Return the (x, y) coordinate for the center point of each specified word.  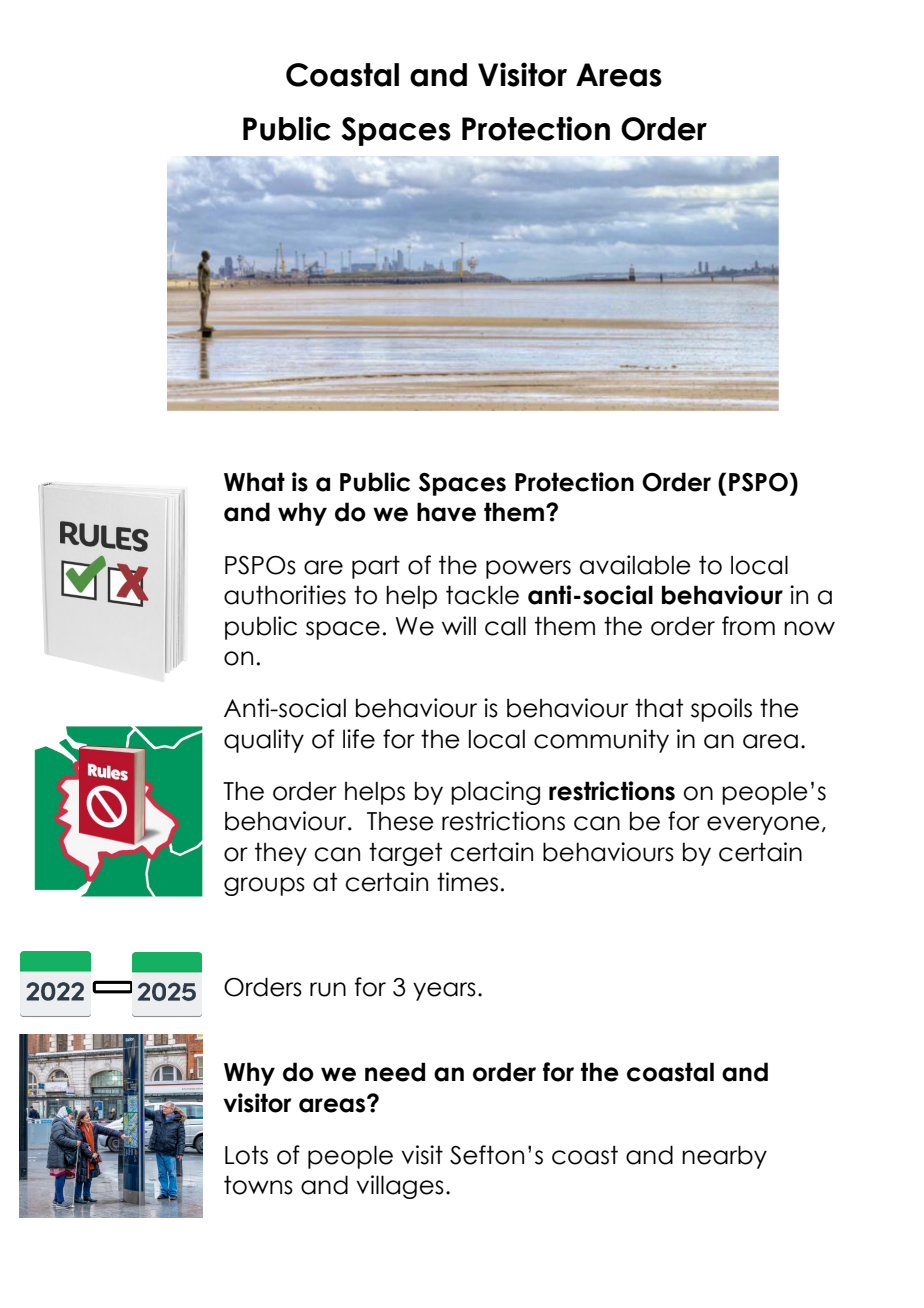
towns (258, 1185)
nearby (724, 1157)
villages (400, 1187)
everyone (763, 825)
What (254, 482)
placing (495, 793)
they (281, 854)
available (635, 565)
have (446, 512)
